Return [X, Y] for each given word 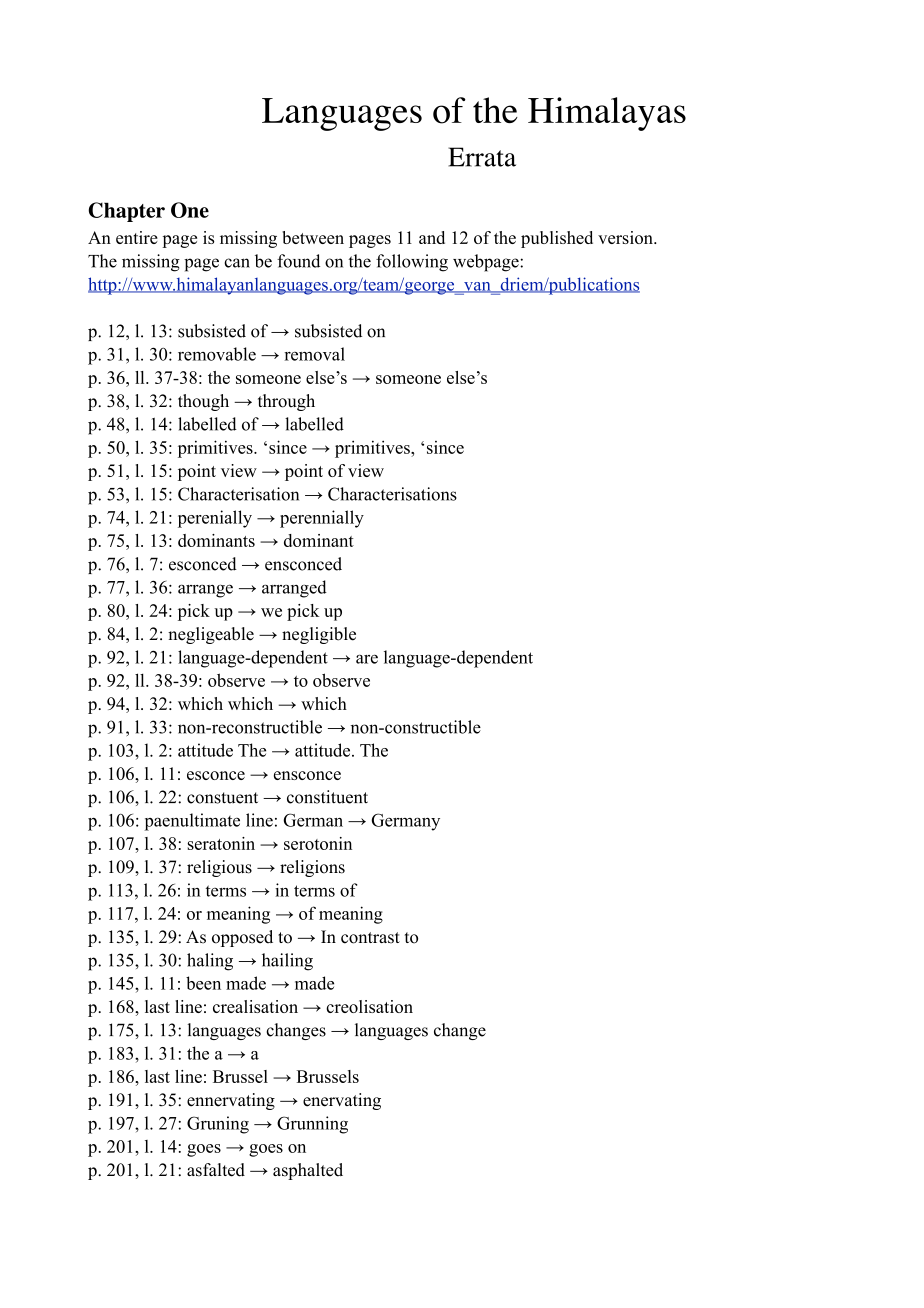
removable [217, 354]
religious [219, 868]
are [367, 659]
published [557, 239]
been [203, 983]
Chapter [126, 212]
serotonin [318, 843]
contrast [370, 938]
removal [314, 354]
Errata [482, 157]
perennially [322, 519]
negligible [319, 635]
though [203, 402]
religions [312, 868]
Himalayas [607, 114]
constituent [327, 797]
